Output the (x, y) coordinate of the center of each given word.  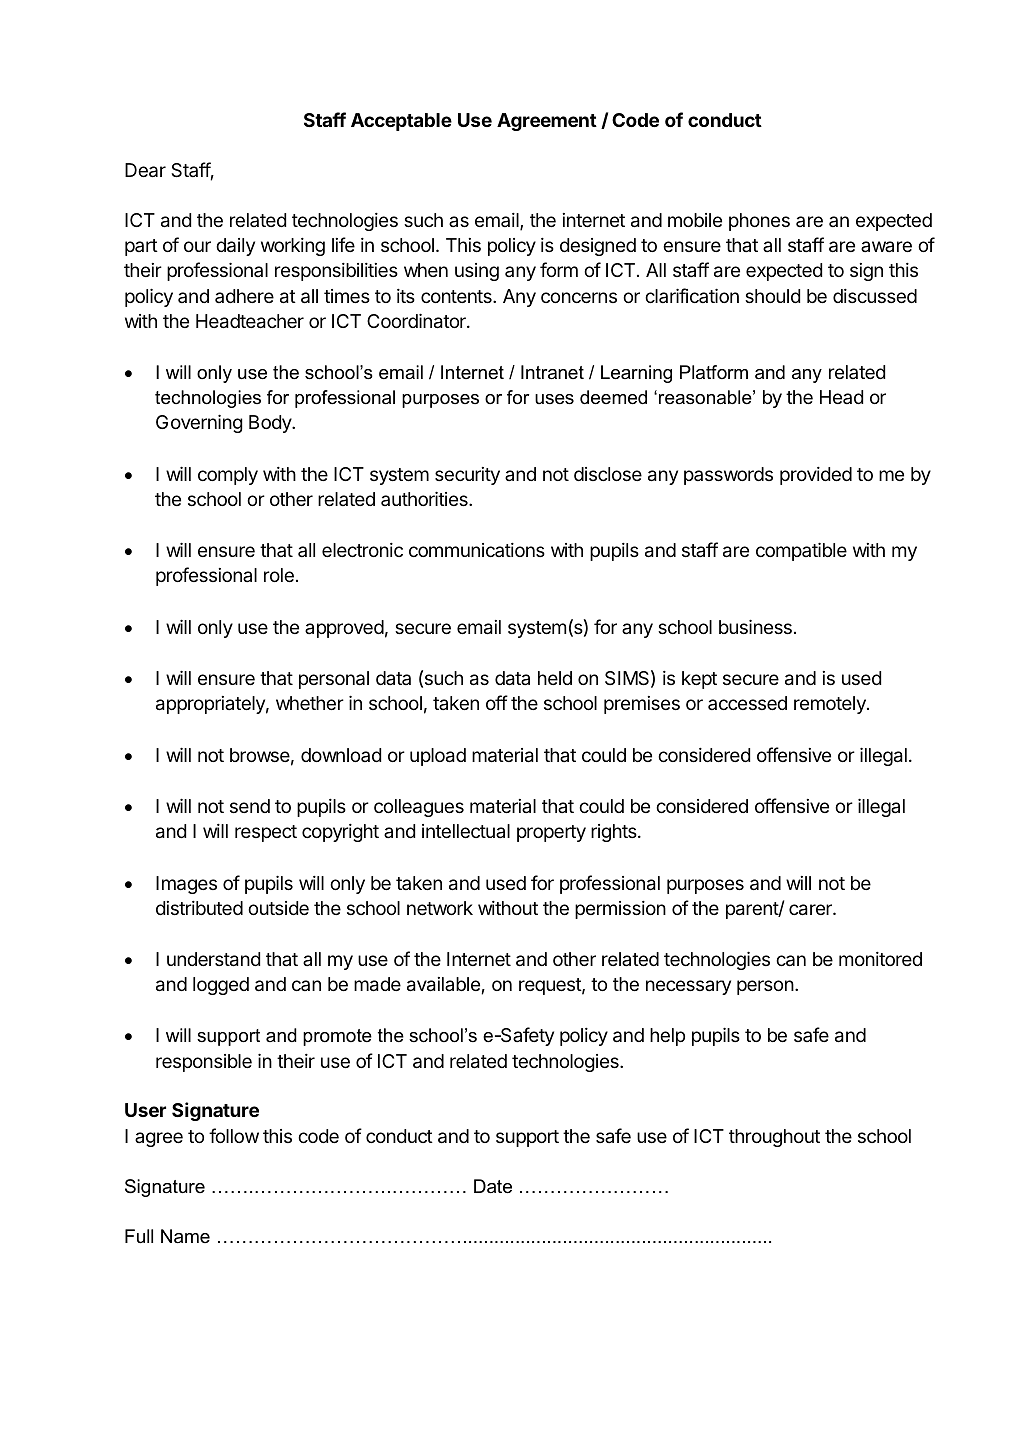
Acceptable (401, 122)
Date (493, 1186)
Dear (145, 170)
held (555, 678)
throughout (774, 1138)
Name (185, 1236)
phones (759, 222)
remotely (831, 705)
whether (310, 703)
